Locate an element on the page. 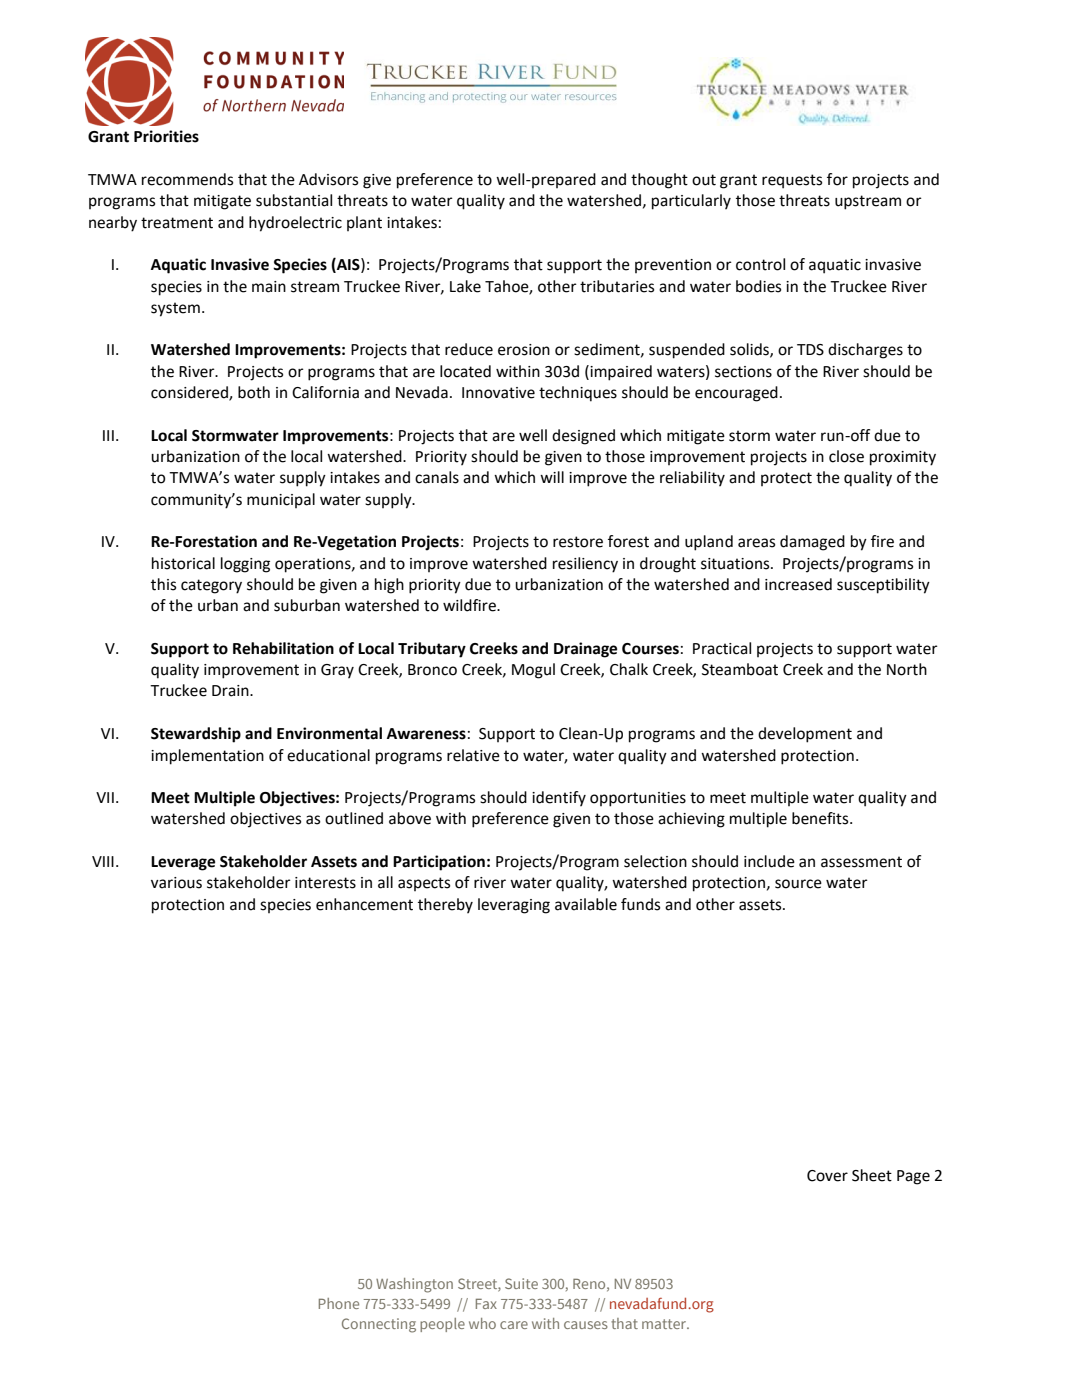  Suite is located at coordinates (521, 1283).
